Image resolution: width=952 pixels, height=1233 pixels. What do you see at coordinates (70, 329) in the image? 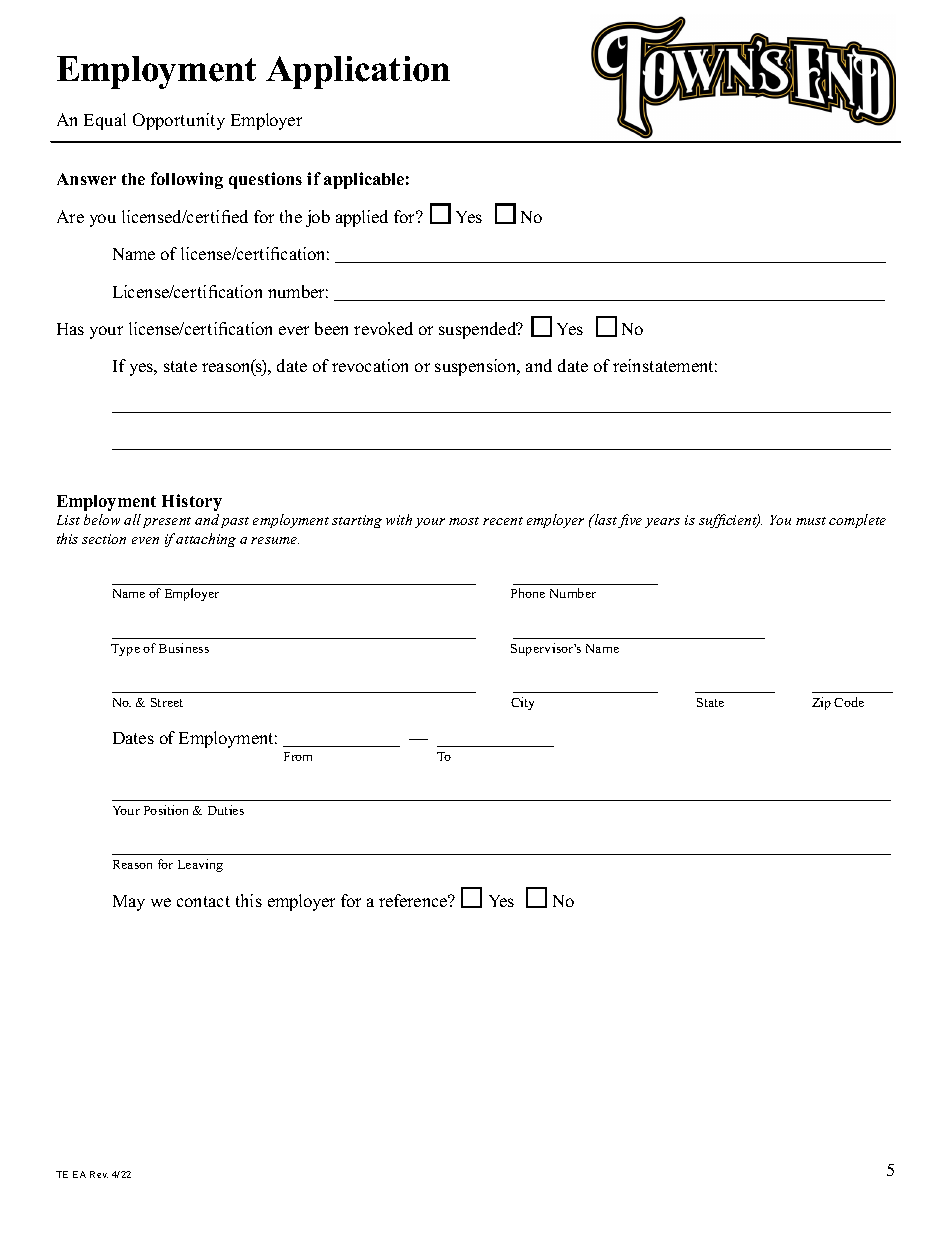
I see `Has` at bounding box center [70, 329].
